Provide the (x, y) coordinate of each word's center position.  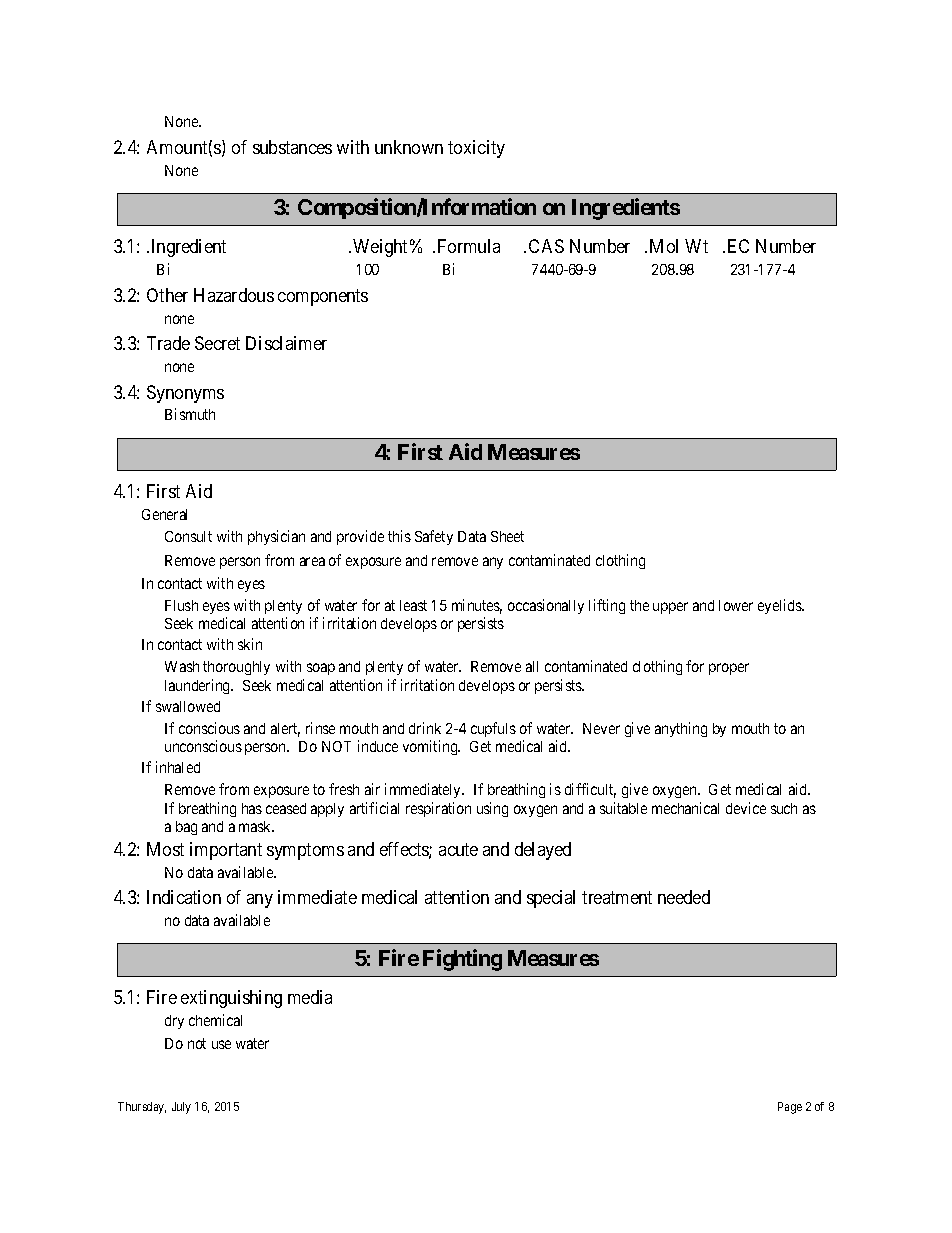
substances (292, 147)
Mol (664, 246)
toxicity (476, 149)
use (221, 1044)
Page (790, 1108)
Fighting (462, 960)
